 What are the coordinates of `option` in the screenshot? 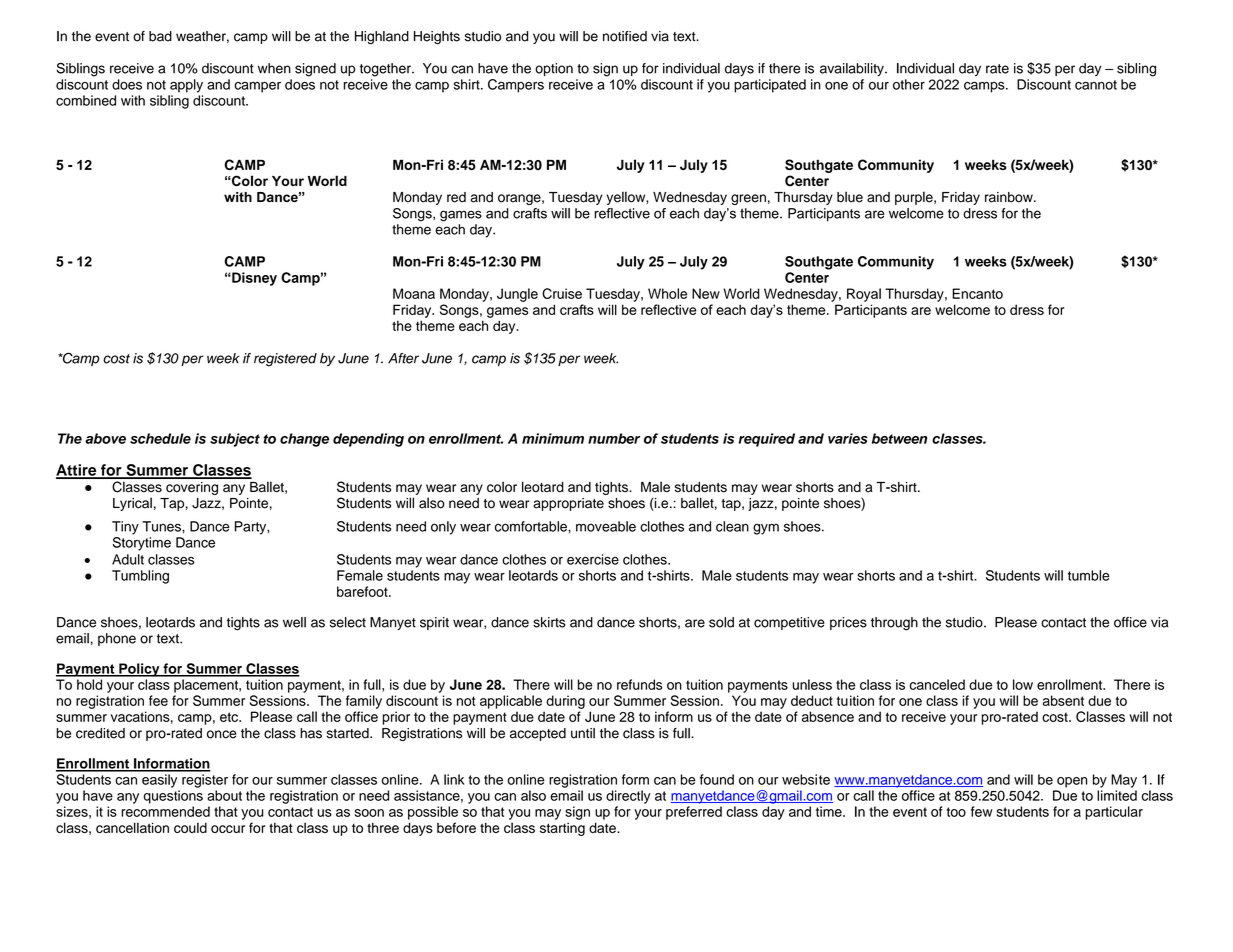 It's located at (554, 69).
